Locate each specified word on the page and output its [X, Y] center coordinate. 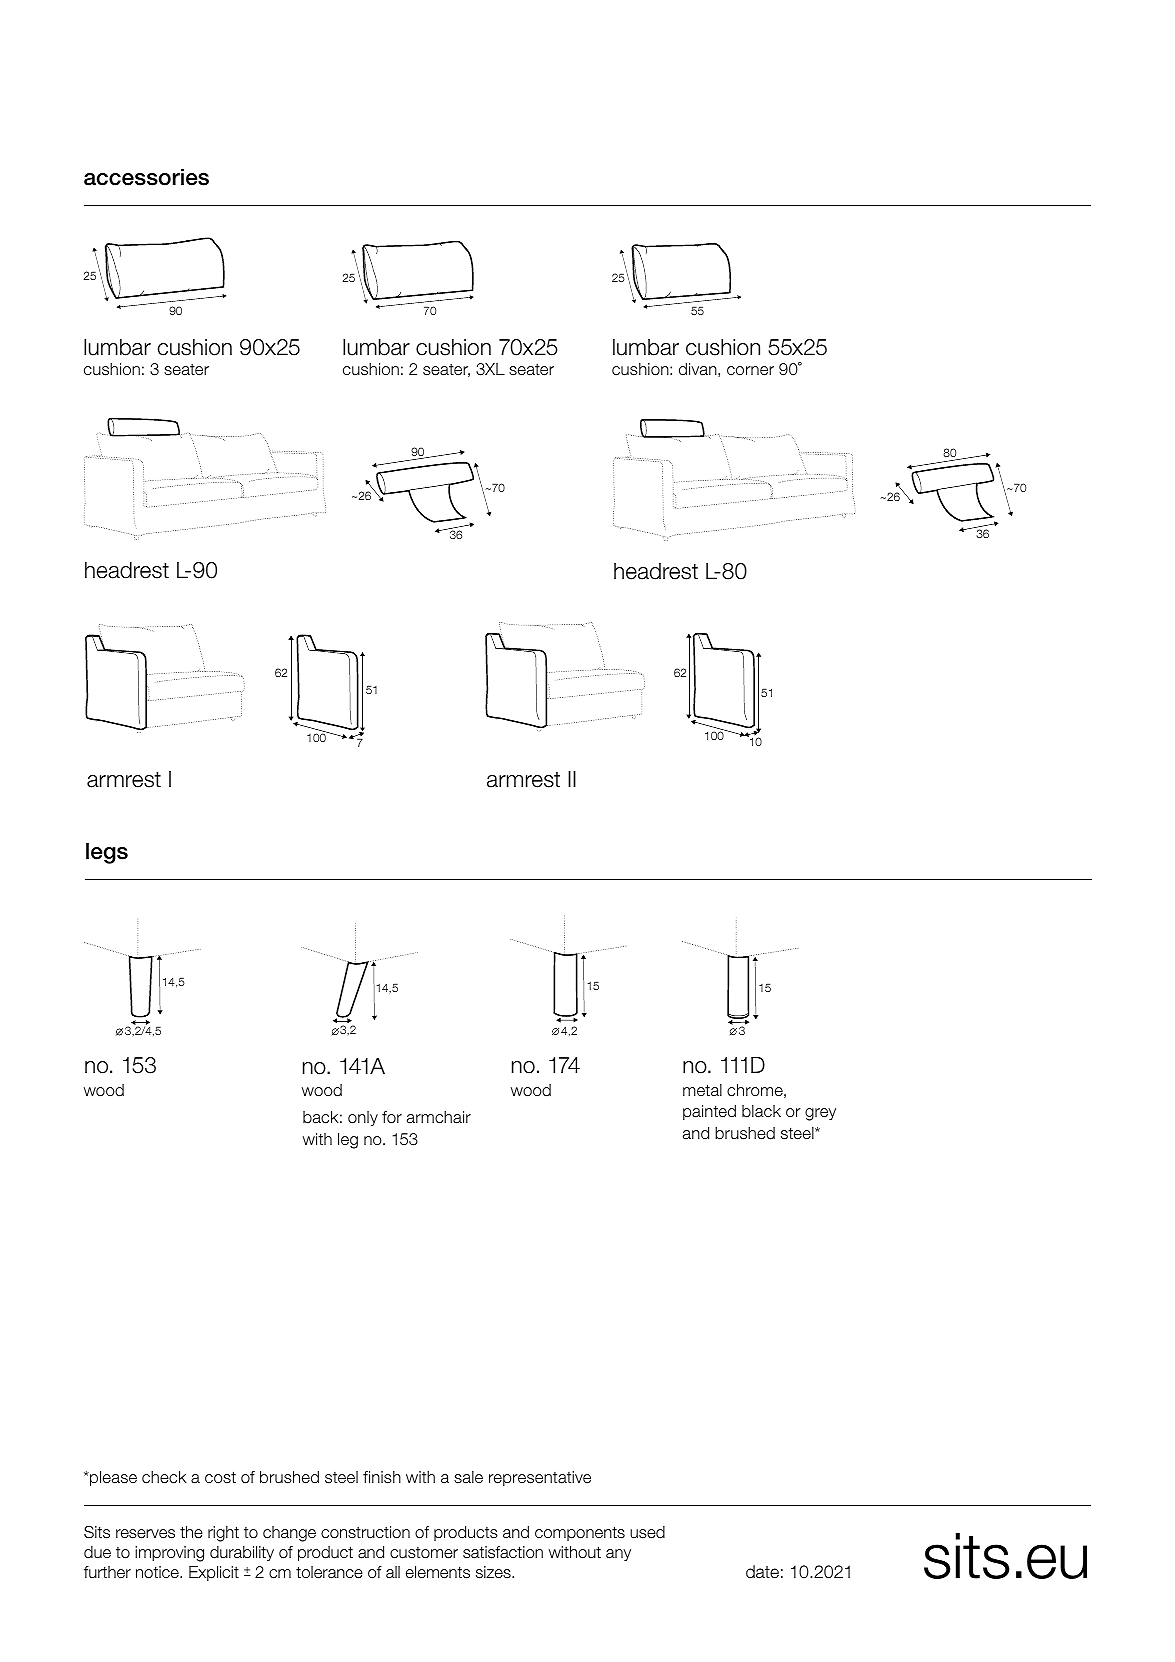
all [393, 1572]
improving [169, 1554]
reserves [145, 1534]
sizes [494, 1572]
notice [158, 1572]
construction [365, 1532]
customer [424, 1553]
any [618, 1555]
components [580, 1533]
